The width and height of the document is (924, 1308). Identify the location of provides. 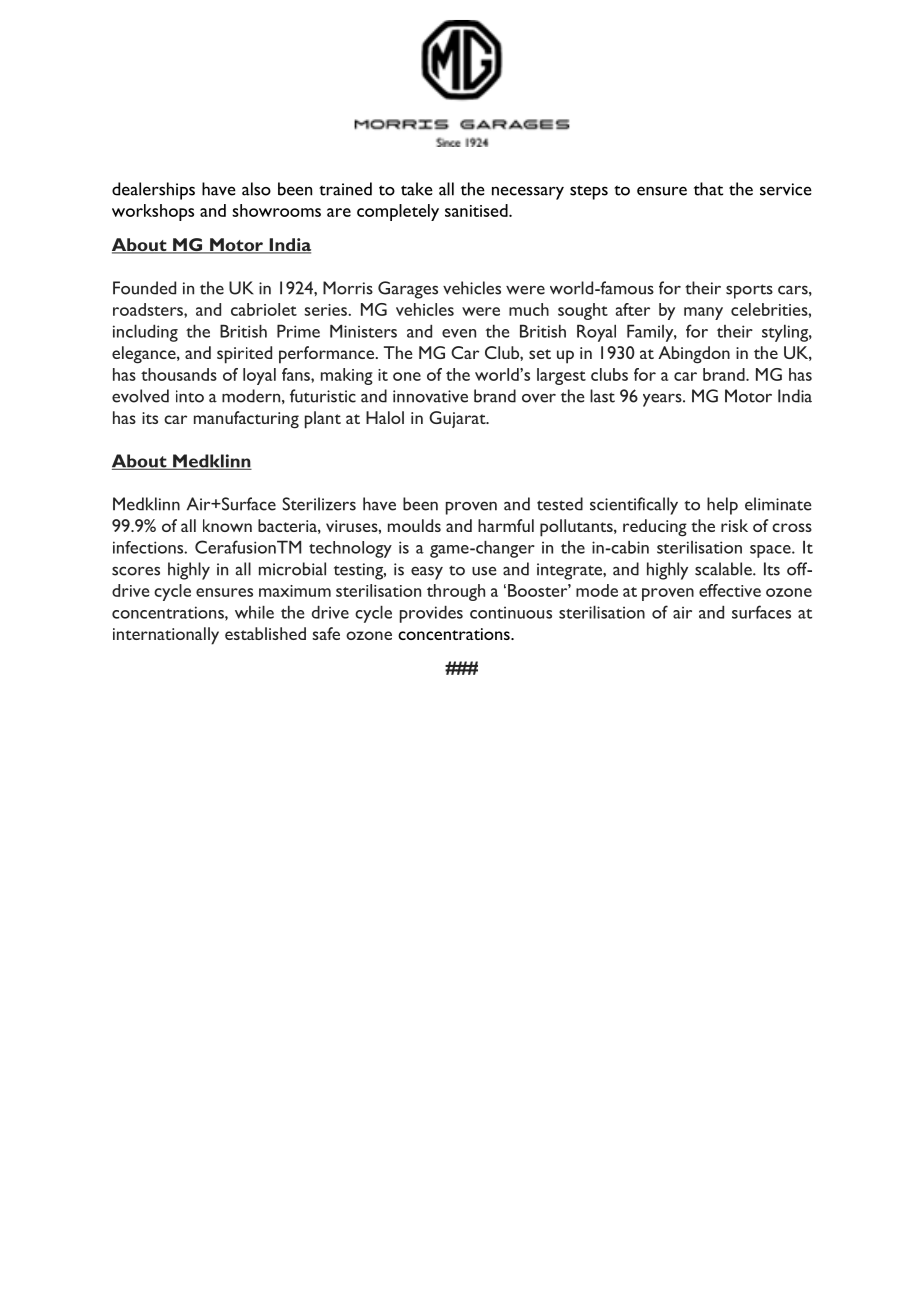
(431, 614).
